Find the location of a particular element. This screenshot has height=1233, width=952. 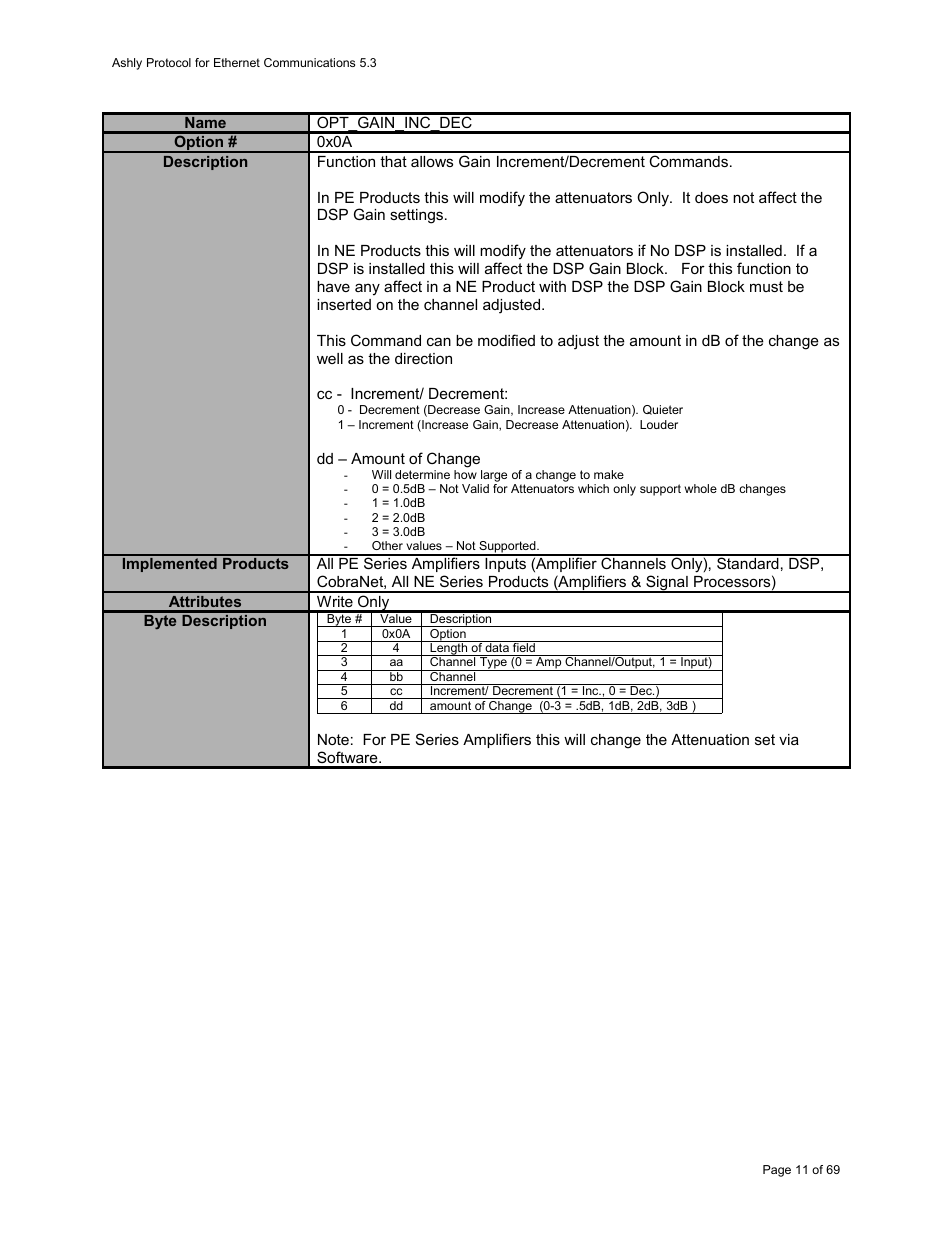

Quieter is located at coordinates (663, 410).
